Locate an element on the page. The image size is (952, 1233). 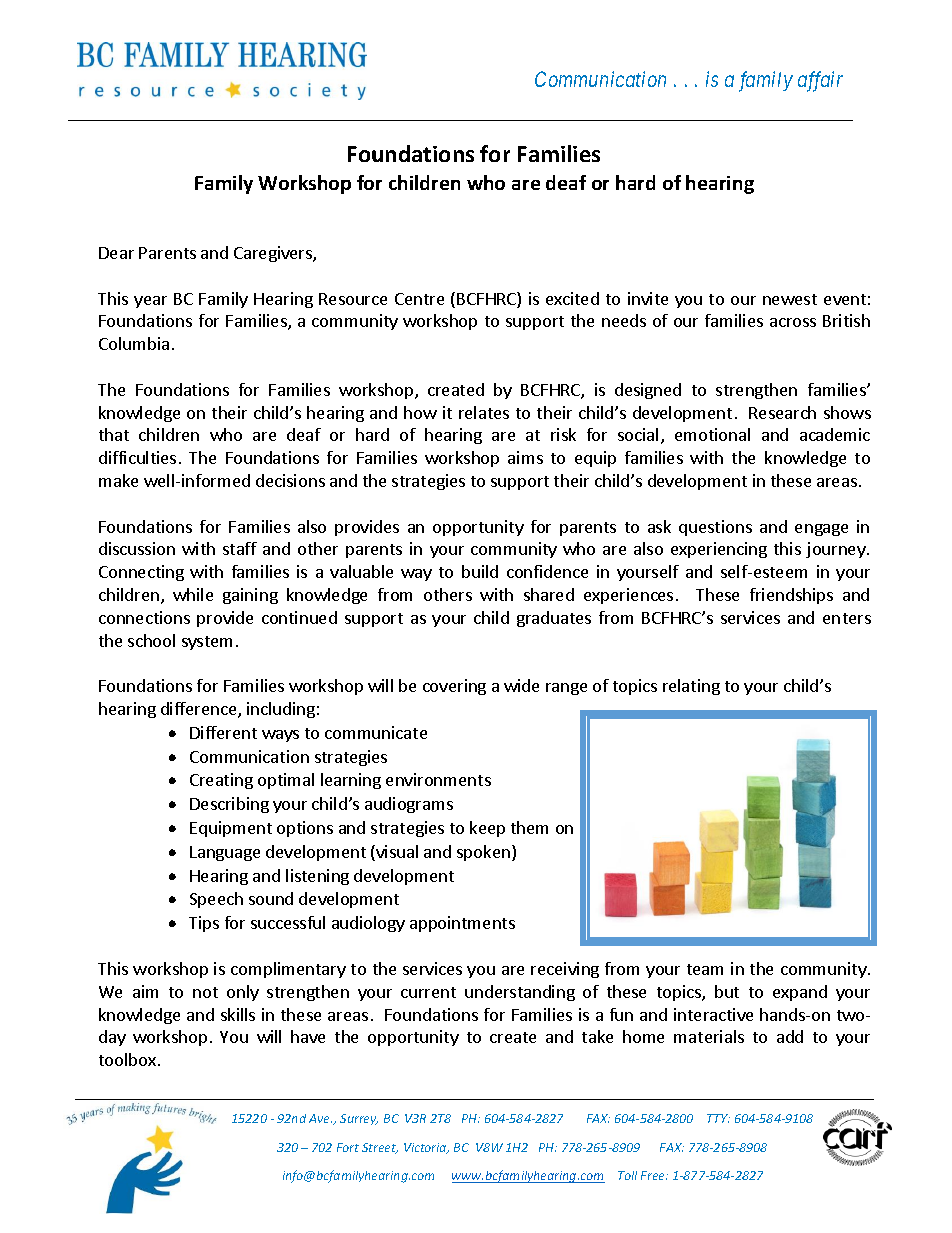
affair is located at coordinates (820, 81).
